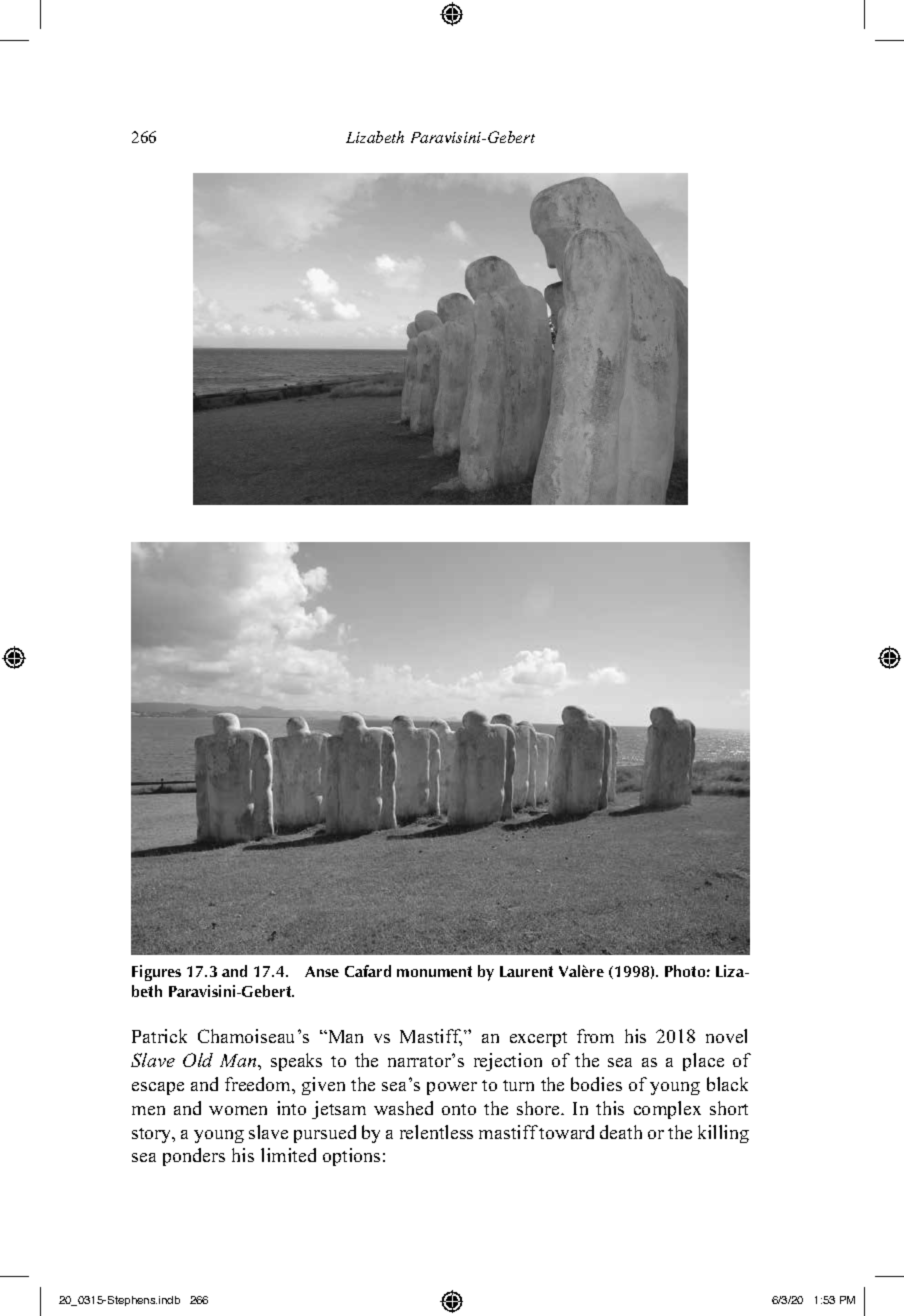 The width and height of the document is (904, 1316). What do you see at coordinates (526, 971) in the document?
I see `Laurent` at bounding box center [526, 971].
